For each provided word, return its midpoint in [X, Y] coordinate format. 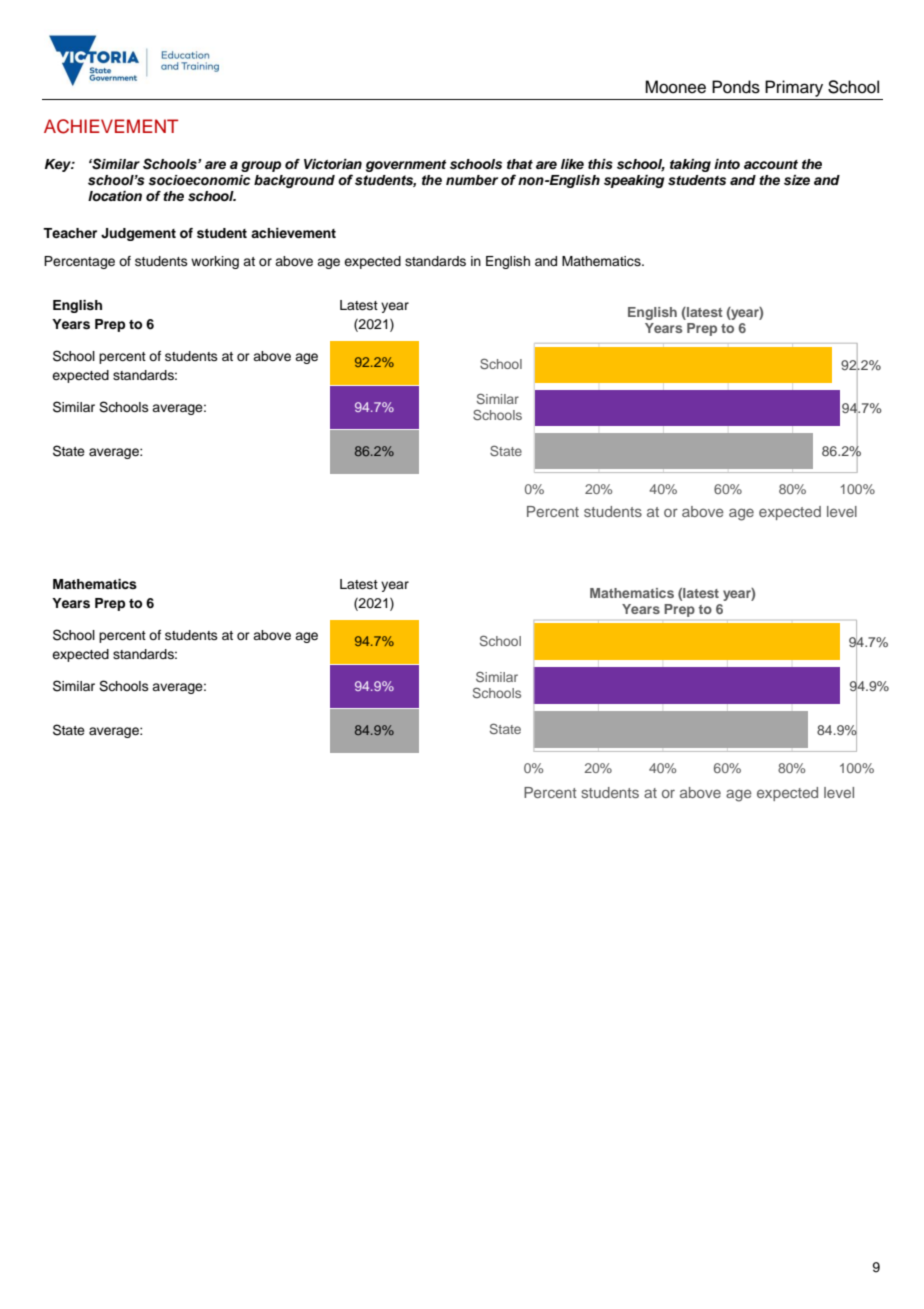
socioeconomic [199, 180]
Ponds [736, 87]
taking [690, 165]
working [215, 262]
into [727, 164]
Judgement [138, 234]
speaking [634, 181]
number [472, 180]
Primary [794, 88]
